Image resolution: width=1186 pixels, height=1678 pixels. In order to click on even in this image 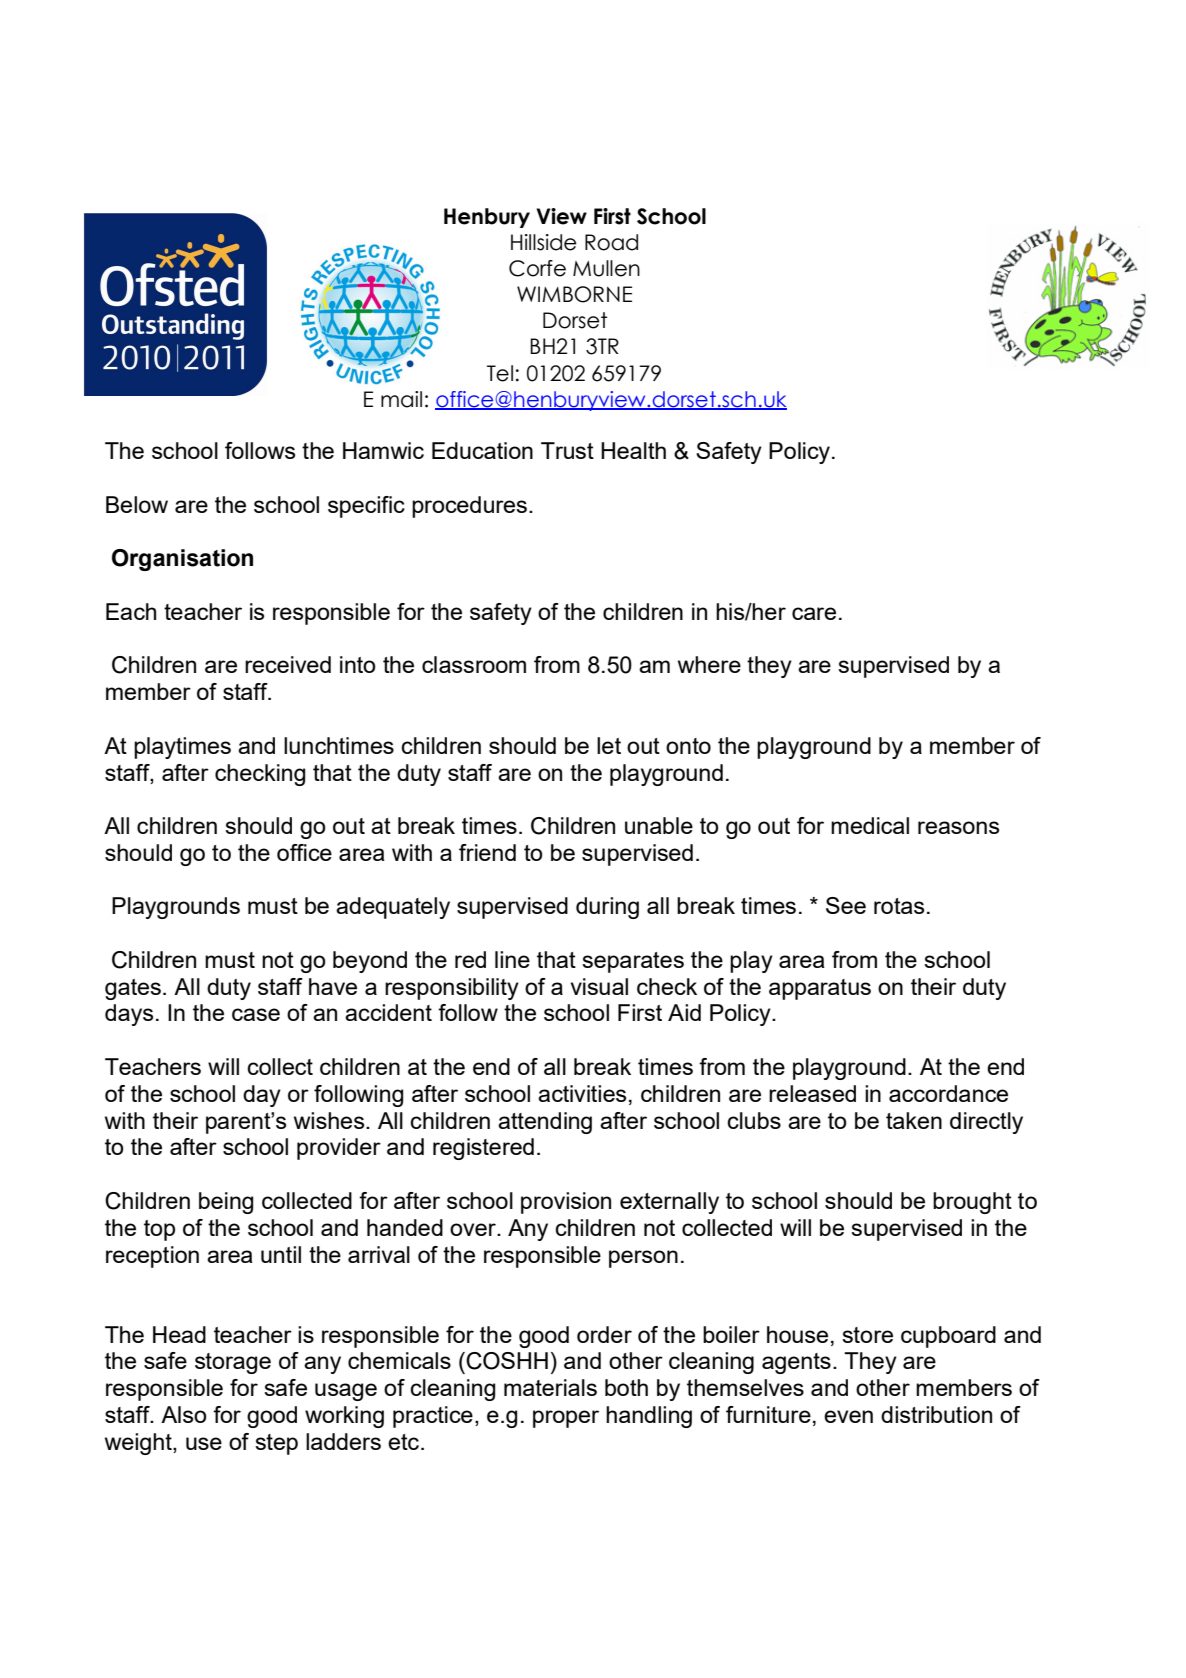, I will do `click(848, 1416)`.
